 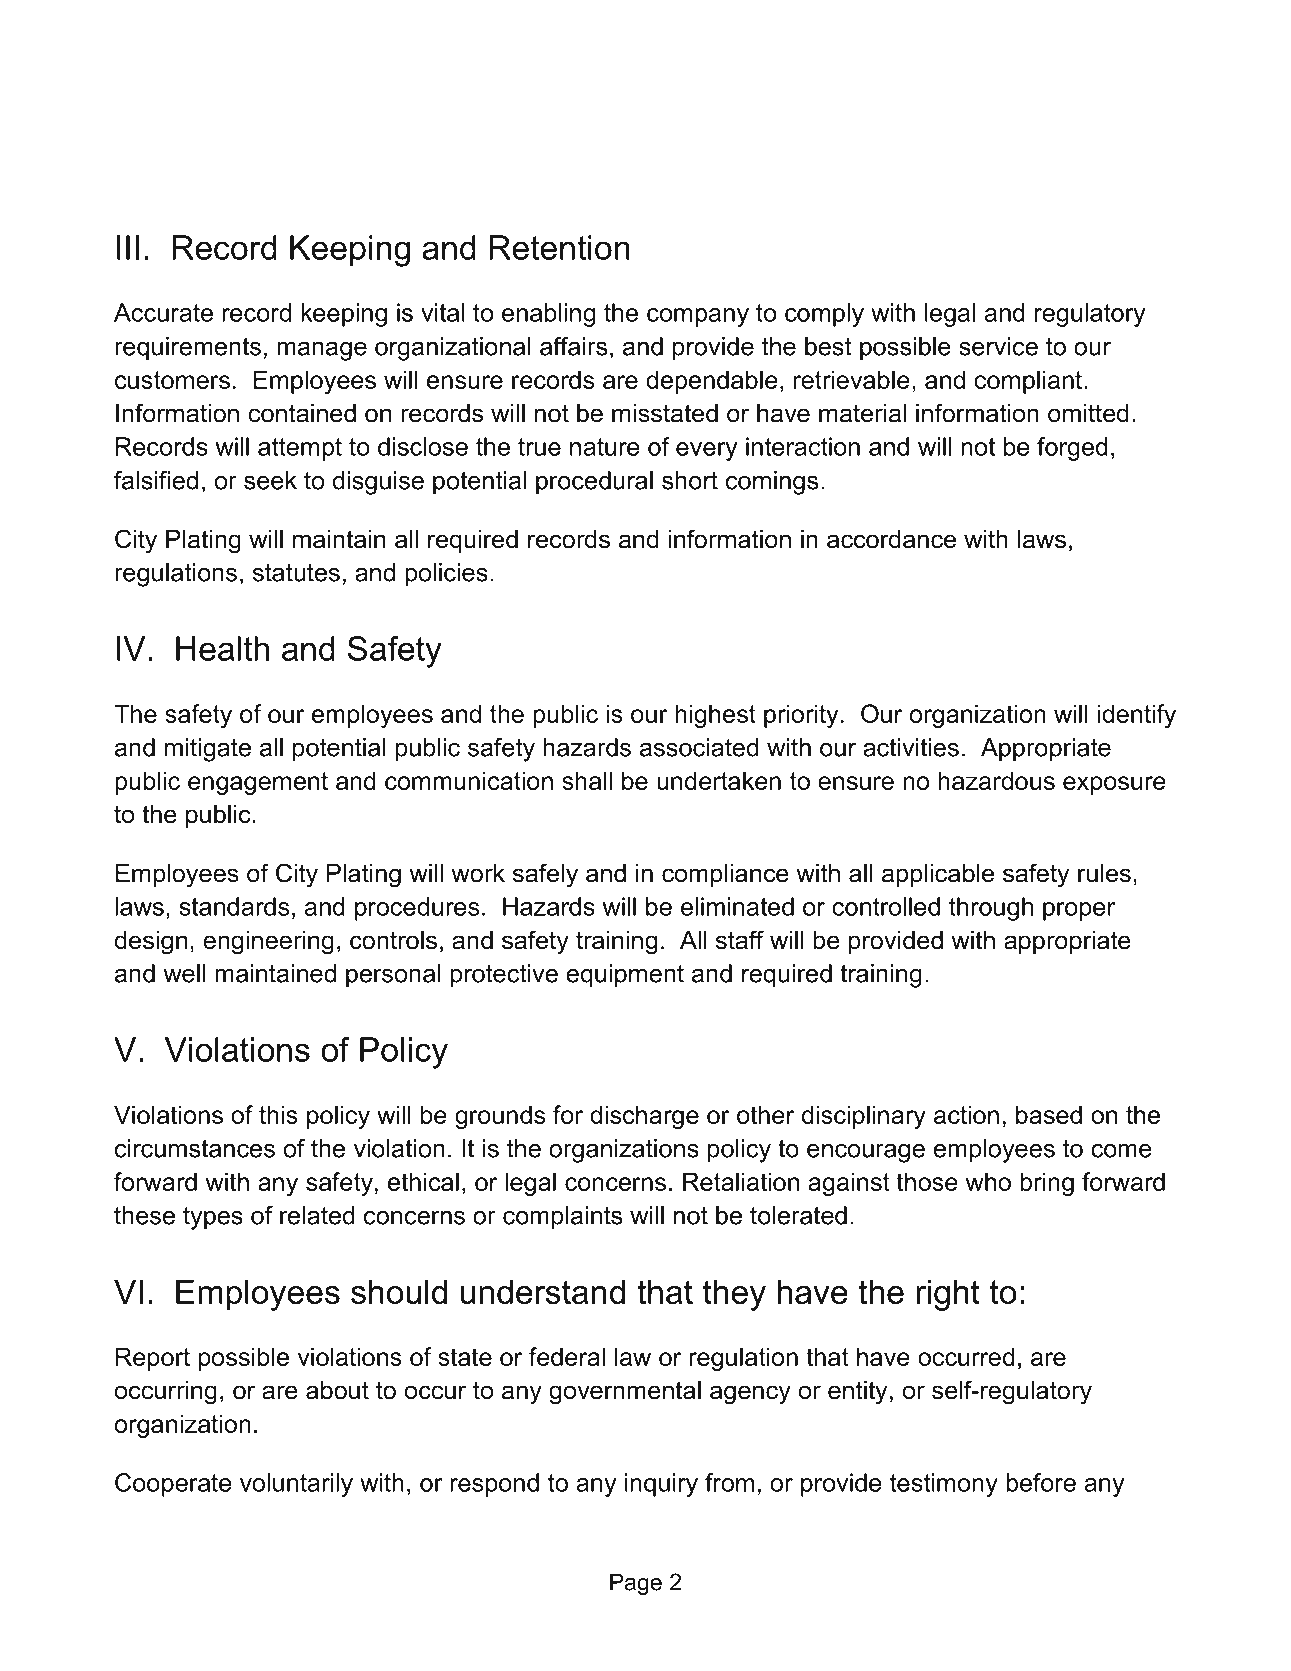 What do you see at coordinates (296, 1485) in the page?
I see `voluntarily` at bounding box center [296, 1485].
